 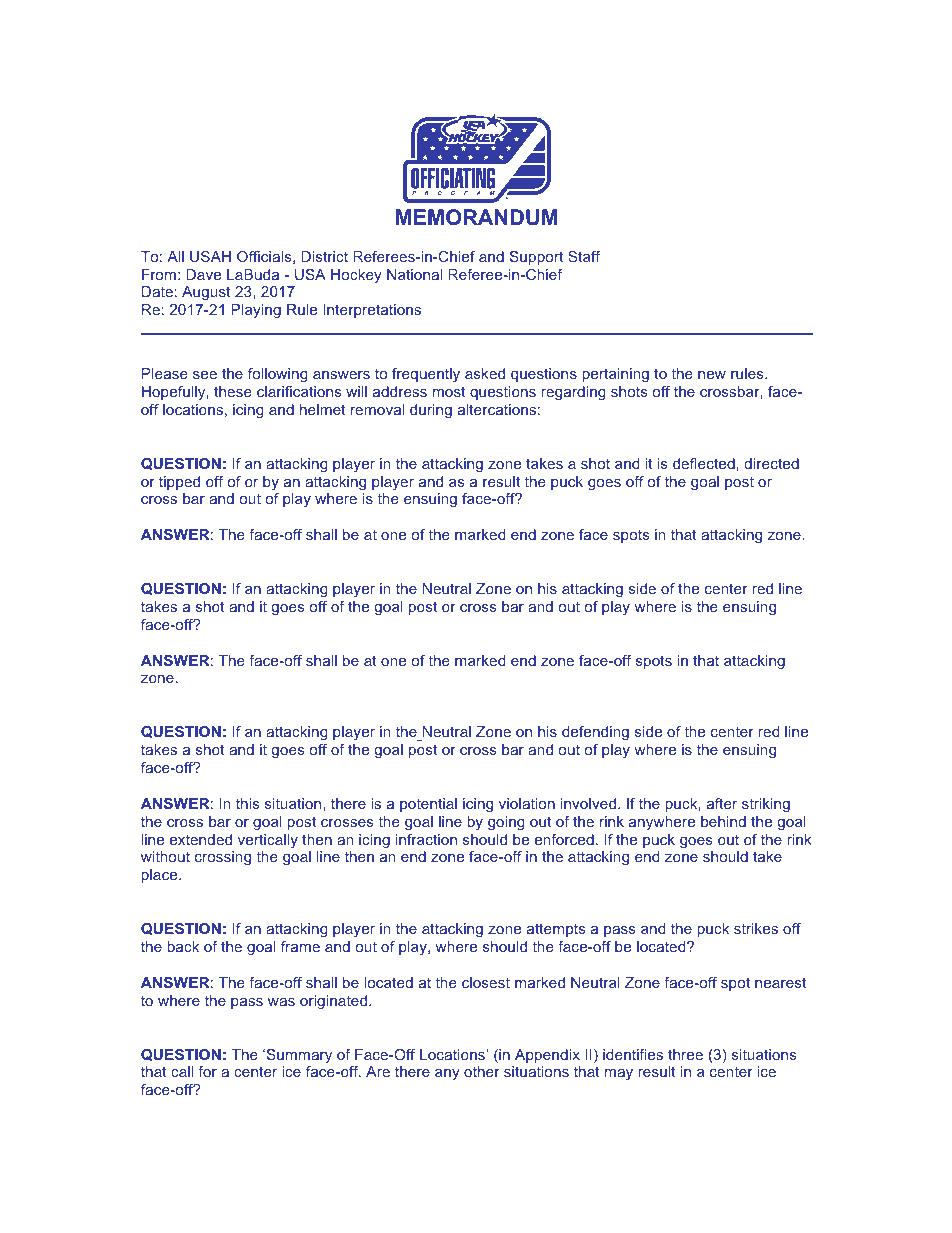 What do you see at coordinates (595, 733) in the screenshot?
I see `defending` at bounding box center [595, 733].
